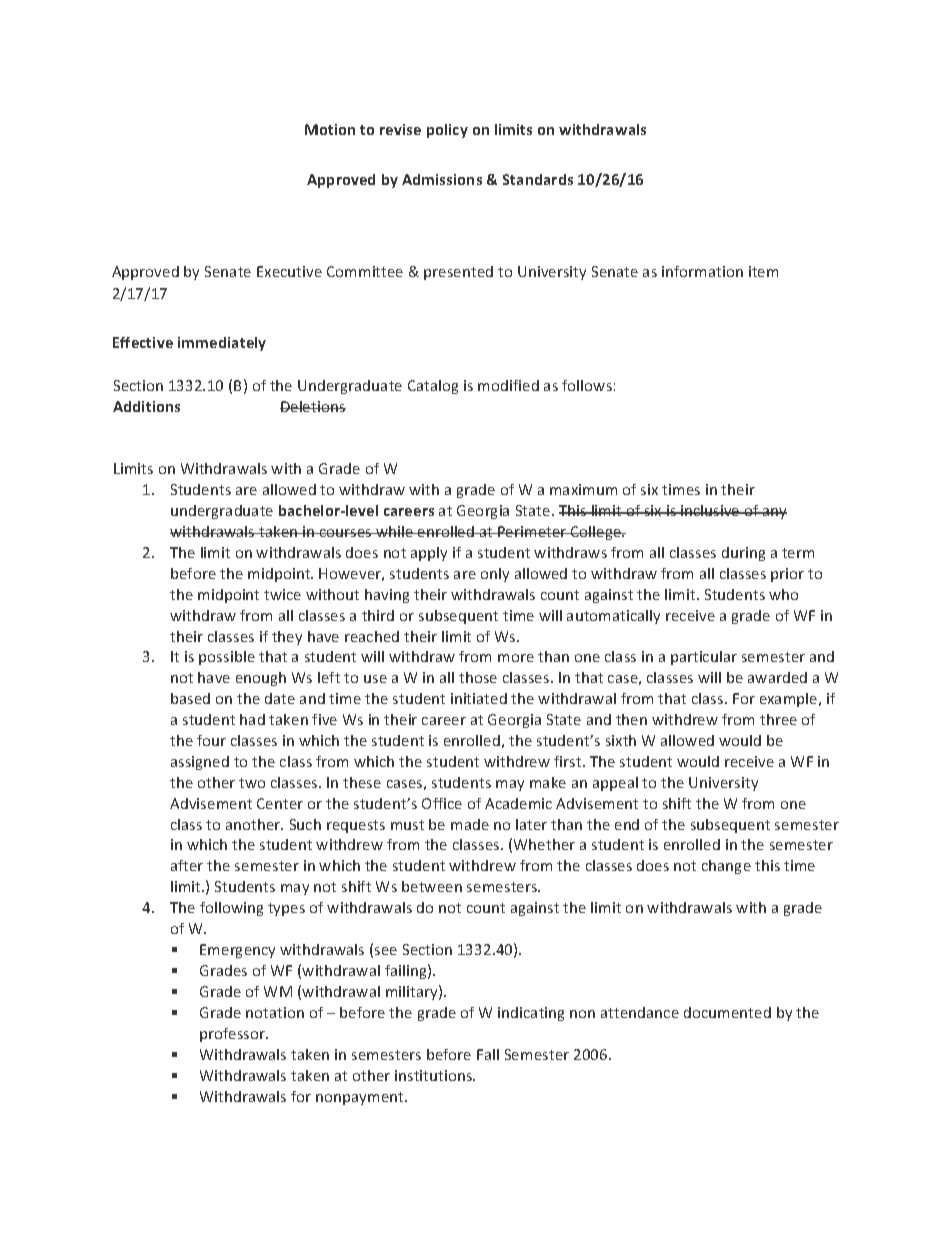 The image size is (952, 1233). I want to click on Motion, so click(330, 129).
